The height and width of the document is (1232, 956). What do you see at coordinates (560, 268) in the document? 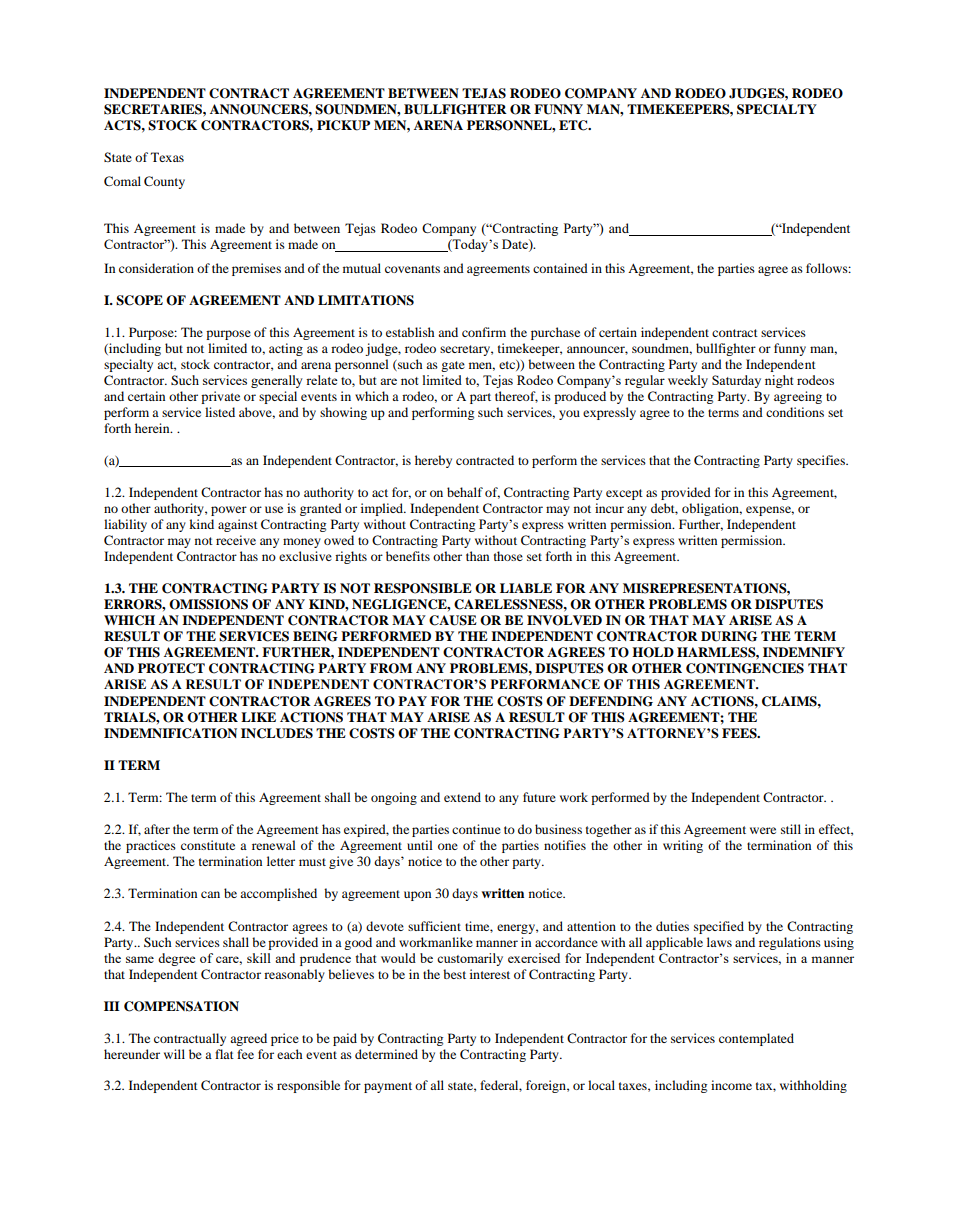
I see `contained` at bounding box center [560, 268].
